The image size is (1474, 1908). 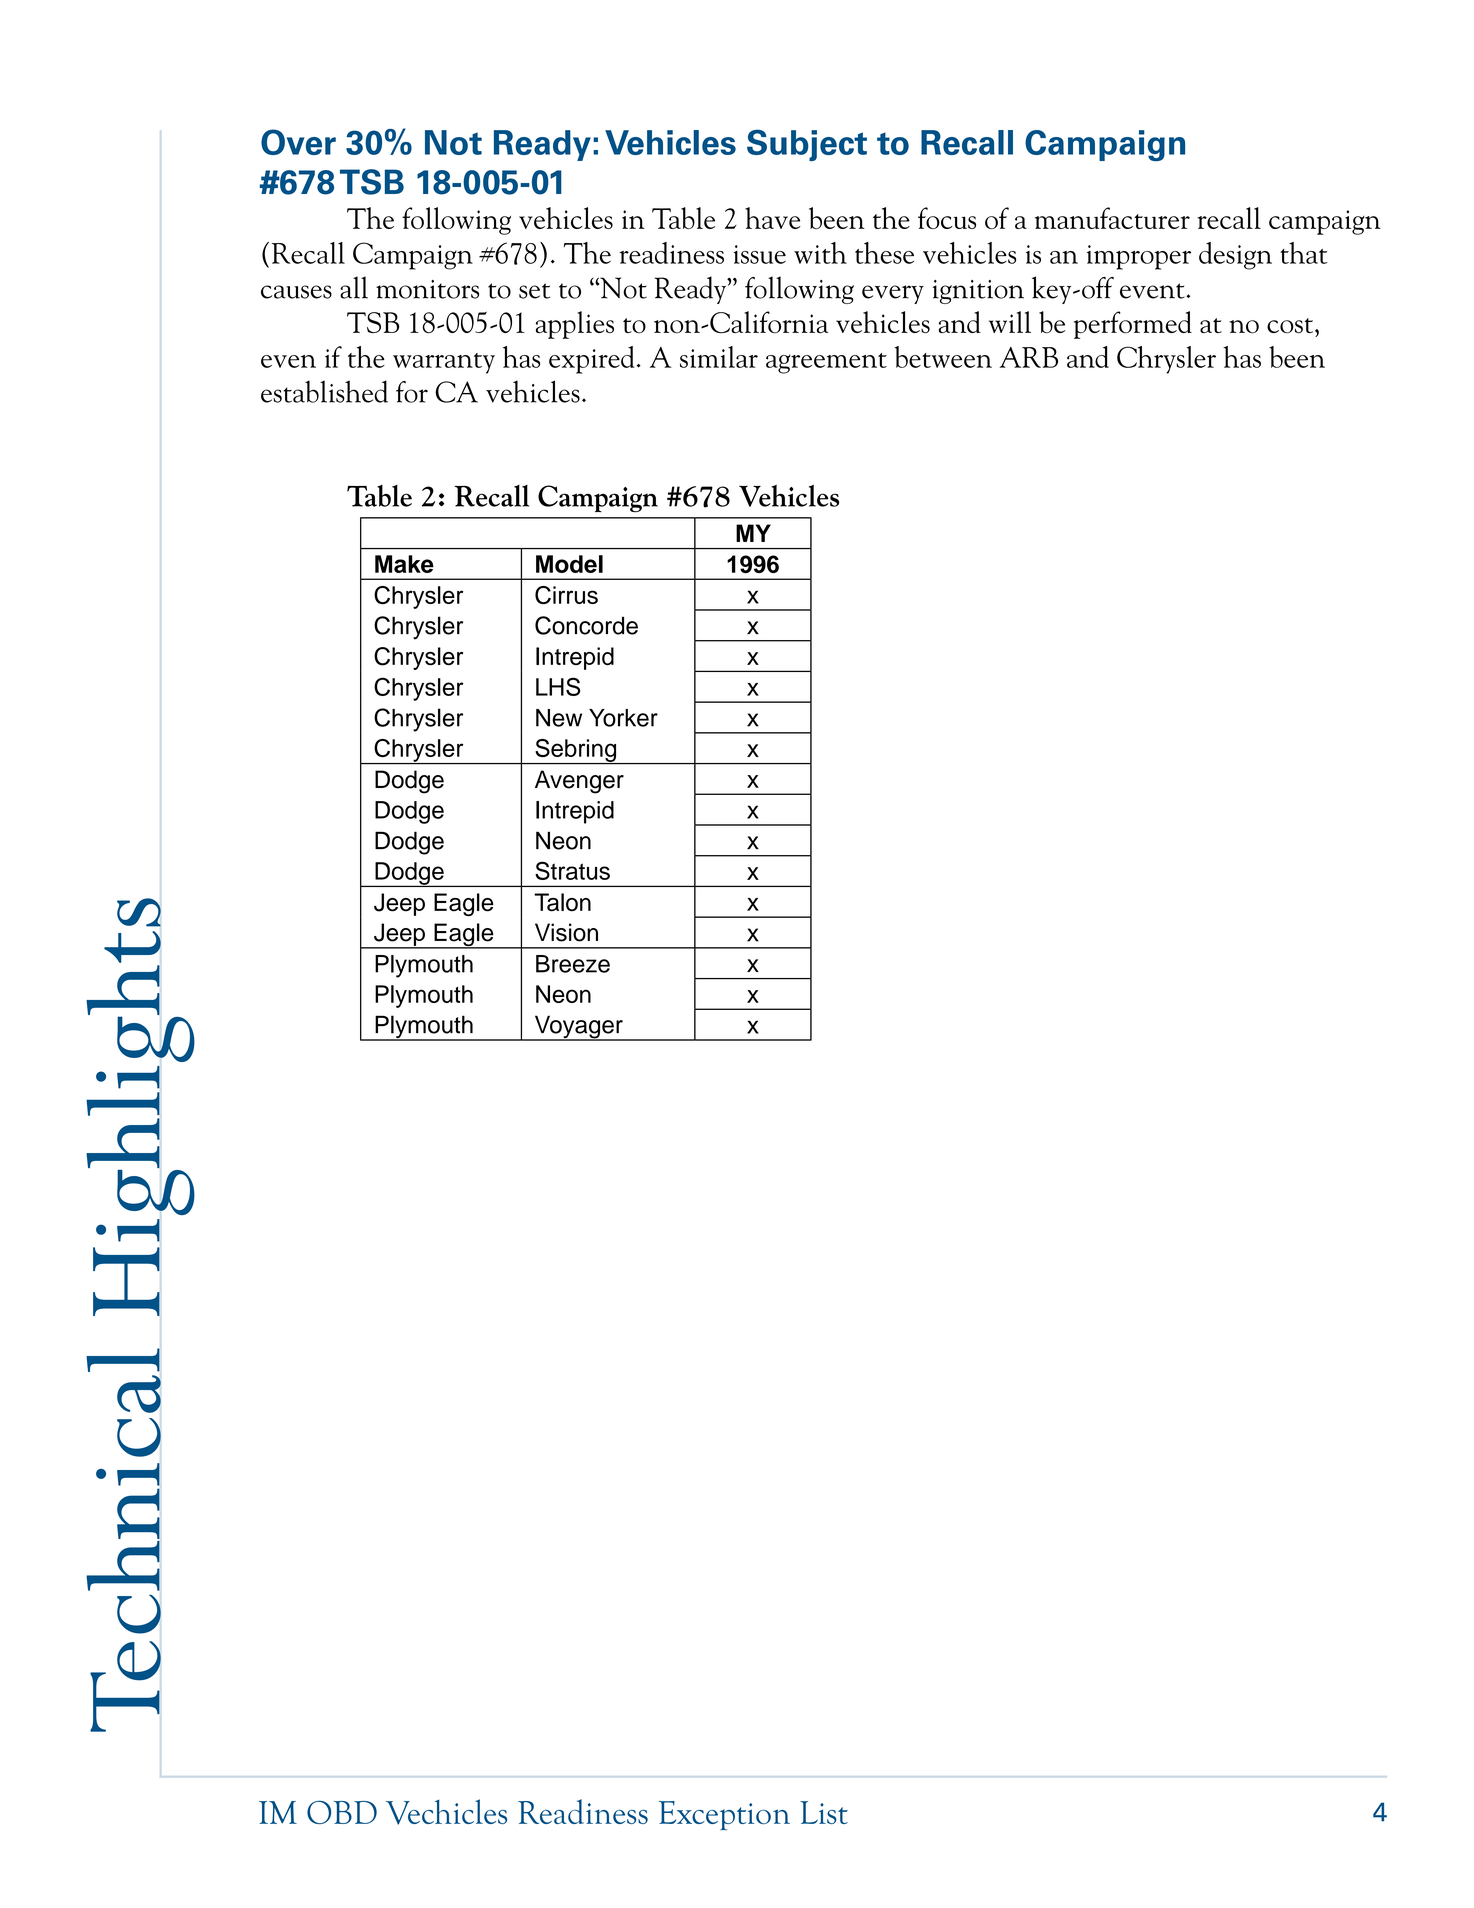 What do you see at coordinates (824, 1812) in the screenshot?
I see `List` at bounding box center [824, 1812].
